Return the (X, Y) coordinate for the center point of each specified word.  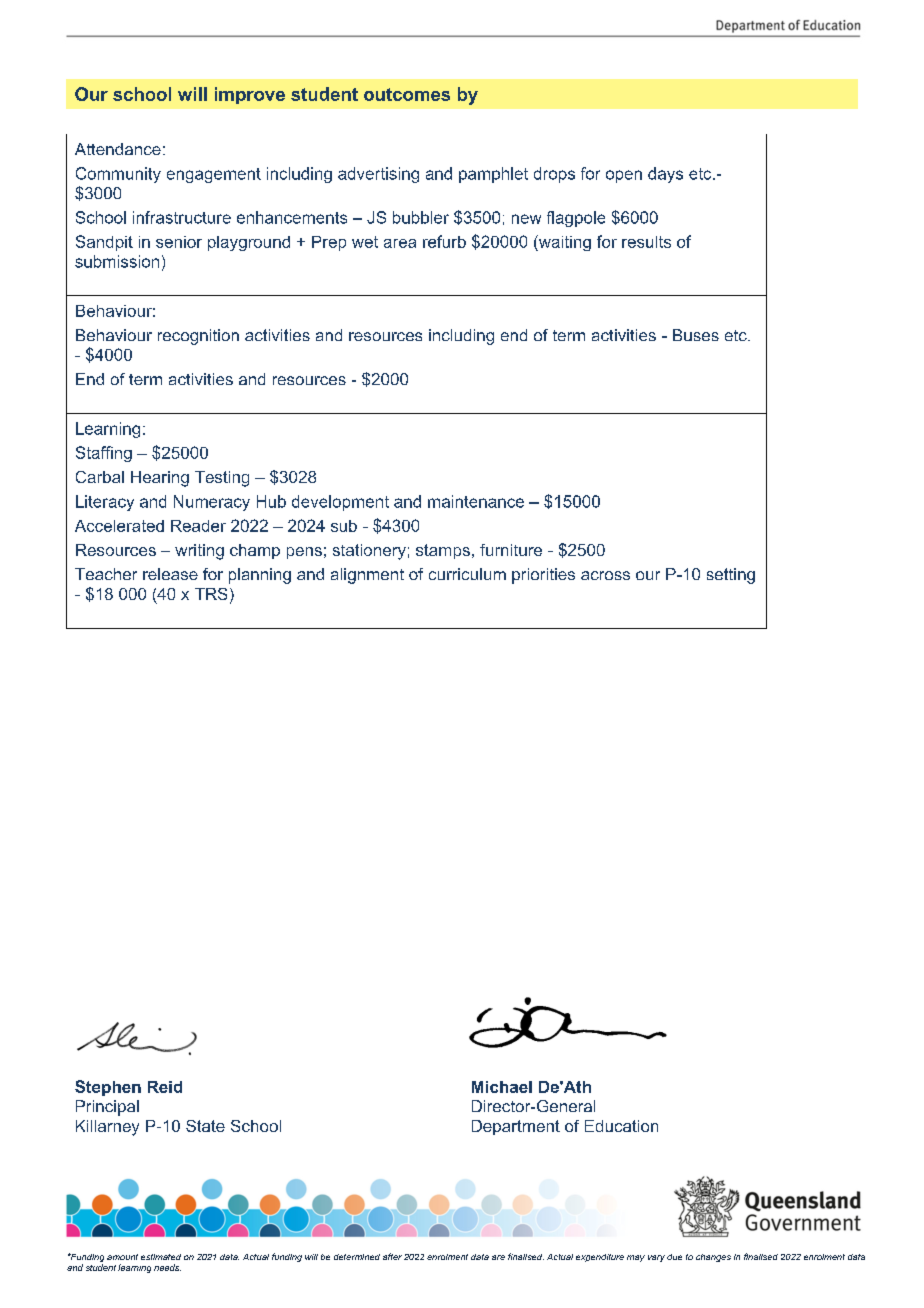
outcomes (407, 94)
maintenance (476, 501)
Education (621, 1126)
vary (656, 1258)
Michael (502, 1087)
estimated (161, 1257)
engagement (214, 175)
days (665, 175)
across (605, 575)
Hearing (160, 479)
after (392, 1256)
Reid (165, 1087)
